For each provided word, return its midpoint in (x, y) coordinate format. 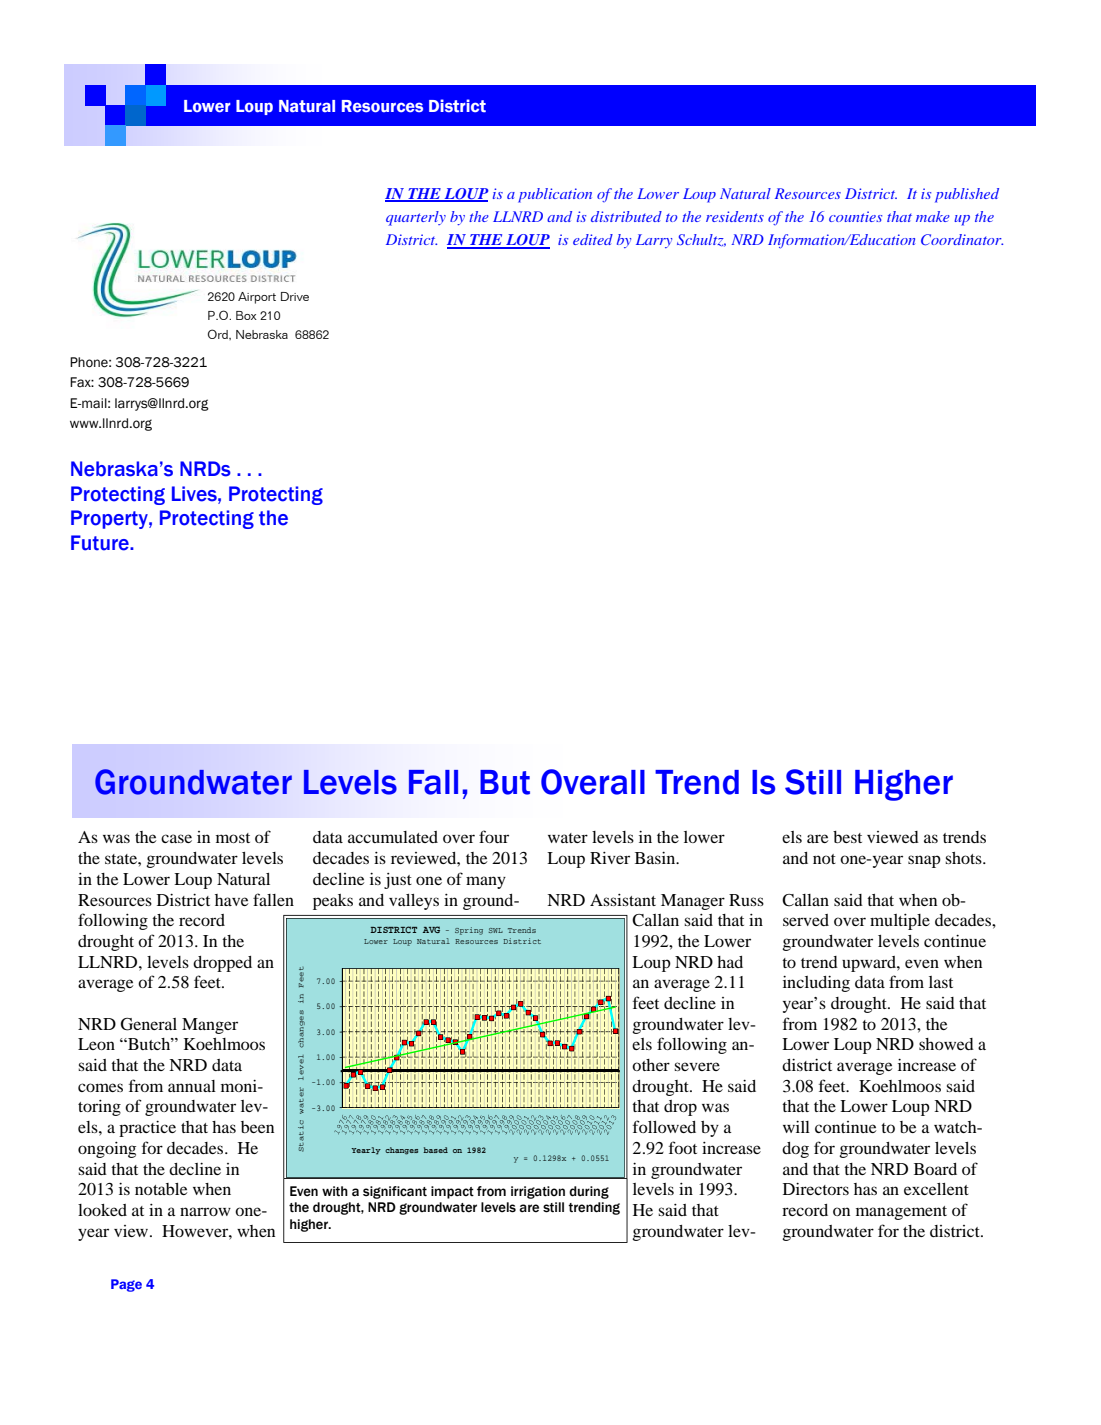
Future (101, 543)
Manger (210, 1026)
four (494, 836)
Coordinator (962, 240)
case (176, 838)
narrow (205, 1211)
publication (555, 195)
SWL (496, 930)
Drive (295, 296)
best (847, 837)
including (816, 984)
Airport (257, 298)
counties (855, 216)
